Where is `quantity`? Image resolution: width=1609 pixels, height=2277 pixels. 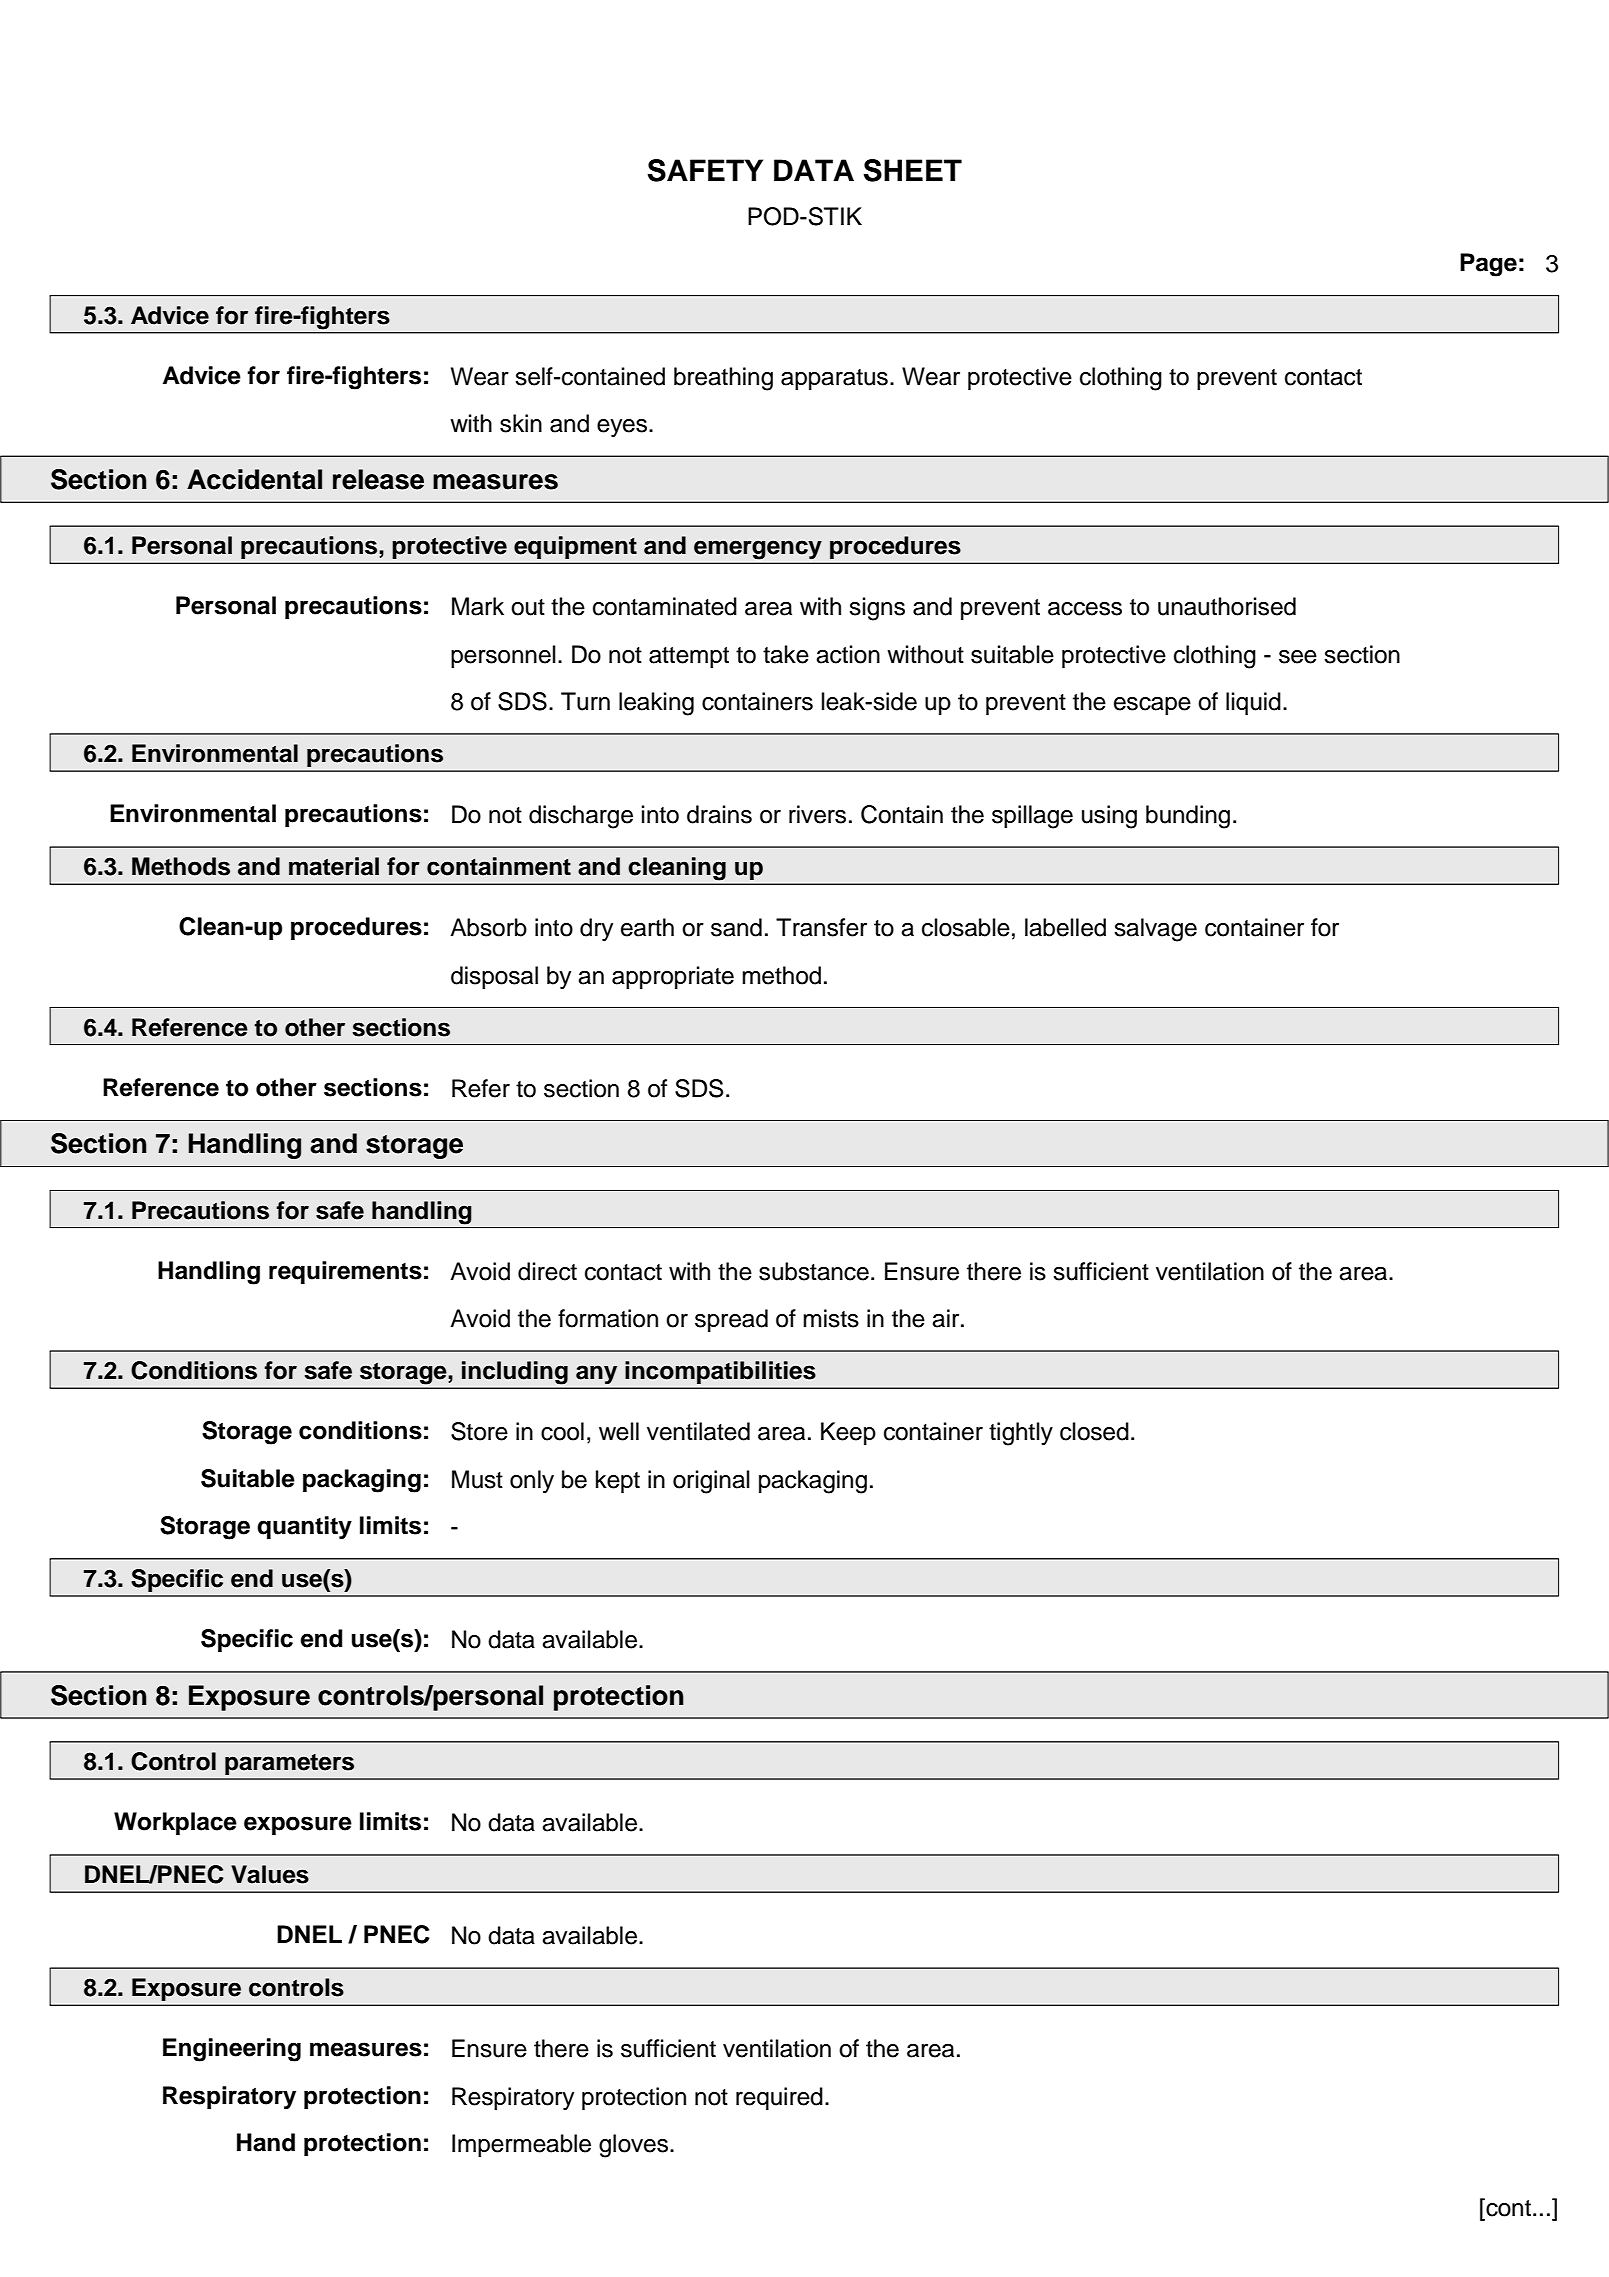 quantity is located at coordinates (304, 1528).
